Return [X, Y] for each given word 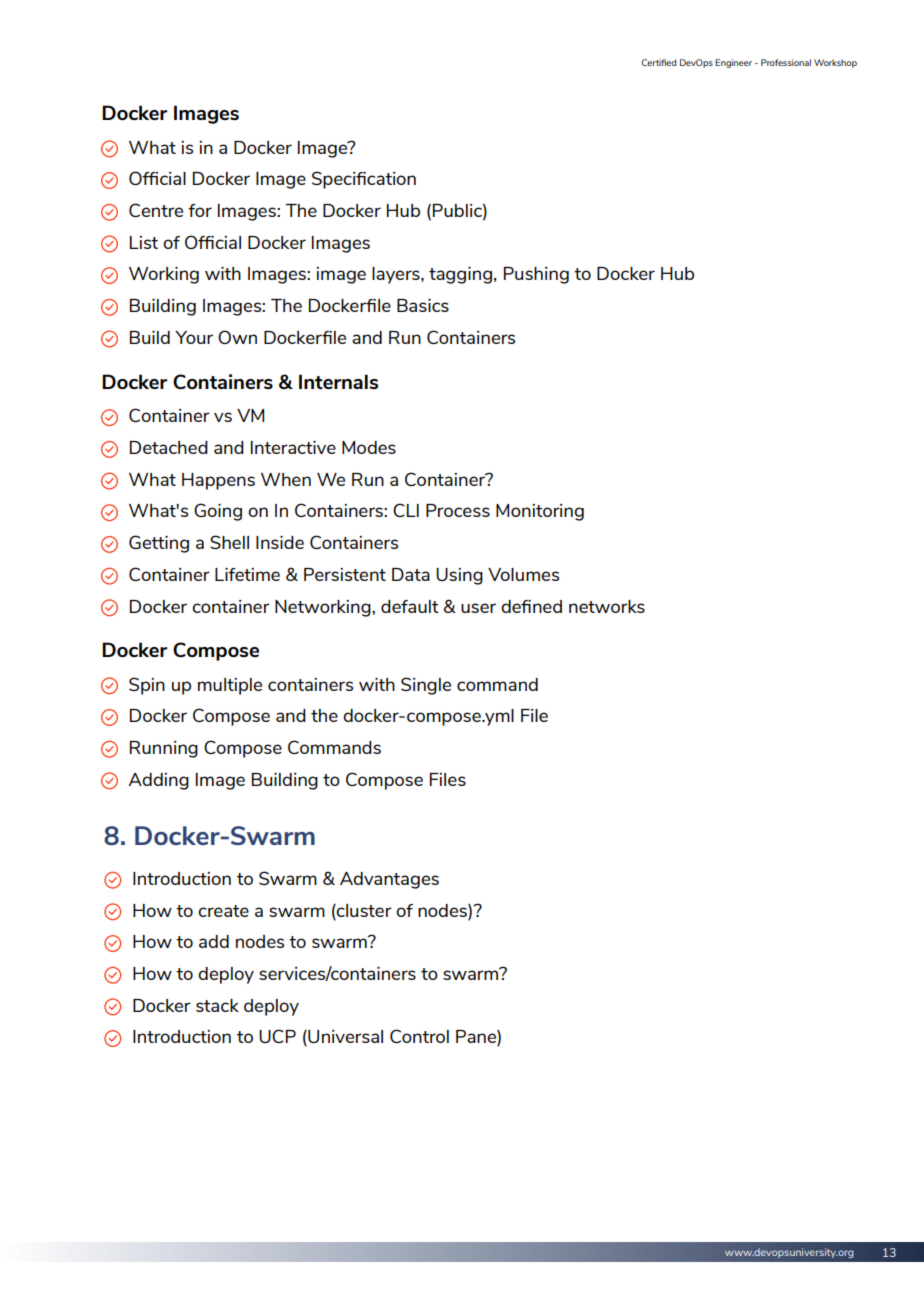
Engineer [733, 63]
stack [217, 1005]
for [200, 210]
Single [426, 686]
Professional [786, 62]
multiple [230, 686]
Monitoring [540, 512]
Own [237, 337]
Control [419, 1036]
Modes [369, 447]
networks [607, 606]
